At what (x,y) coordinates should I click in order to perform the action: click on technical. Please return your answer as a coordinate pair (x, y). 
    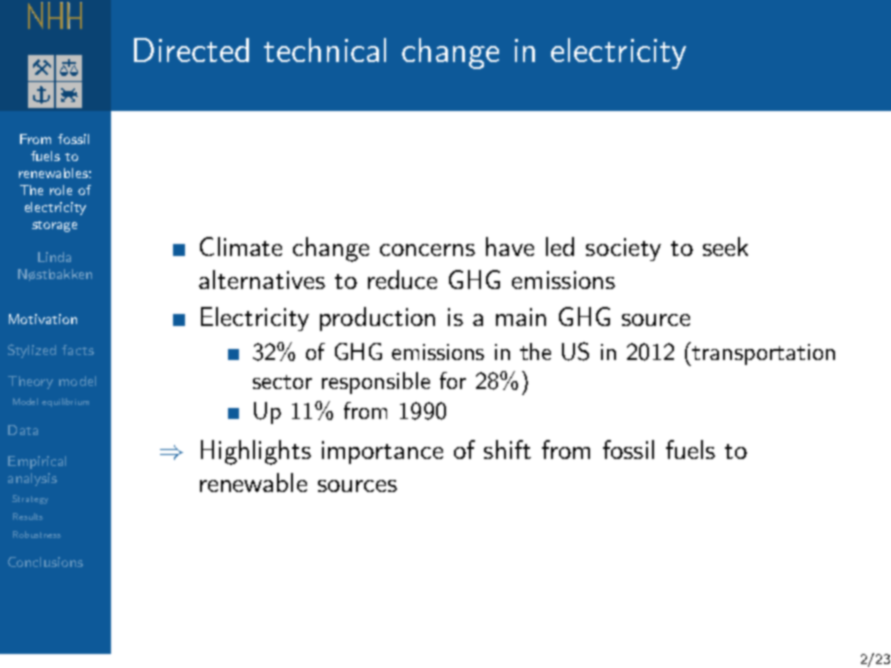
    Looking at the image, I should click on (325, 50).
